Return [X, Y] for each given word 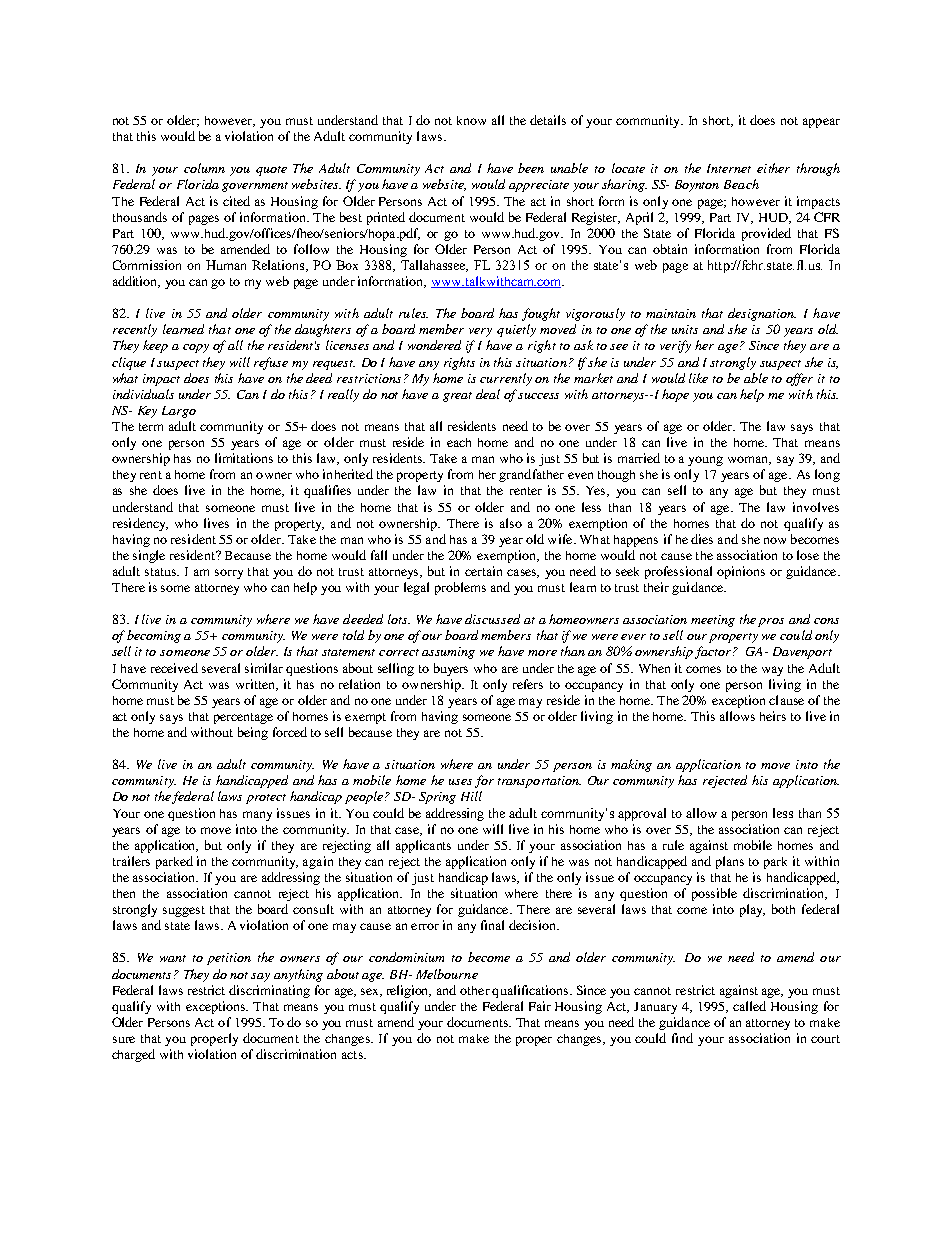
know [471, 120]
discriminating [269, 991]
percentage [243, 718]
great [457, 397]
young [705, 461]
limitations [244, 458]
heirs [773, 716]
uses [460, 782]
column [204, 168]
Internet [729, 168]
